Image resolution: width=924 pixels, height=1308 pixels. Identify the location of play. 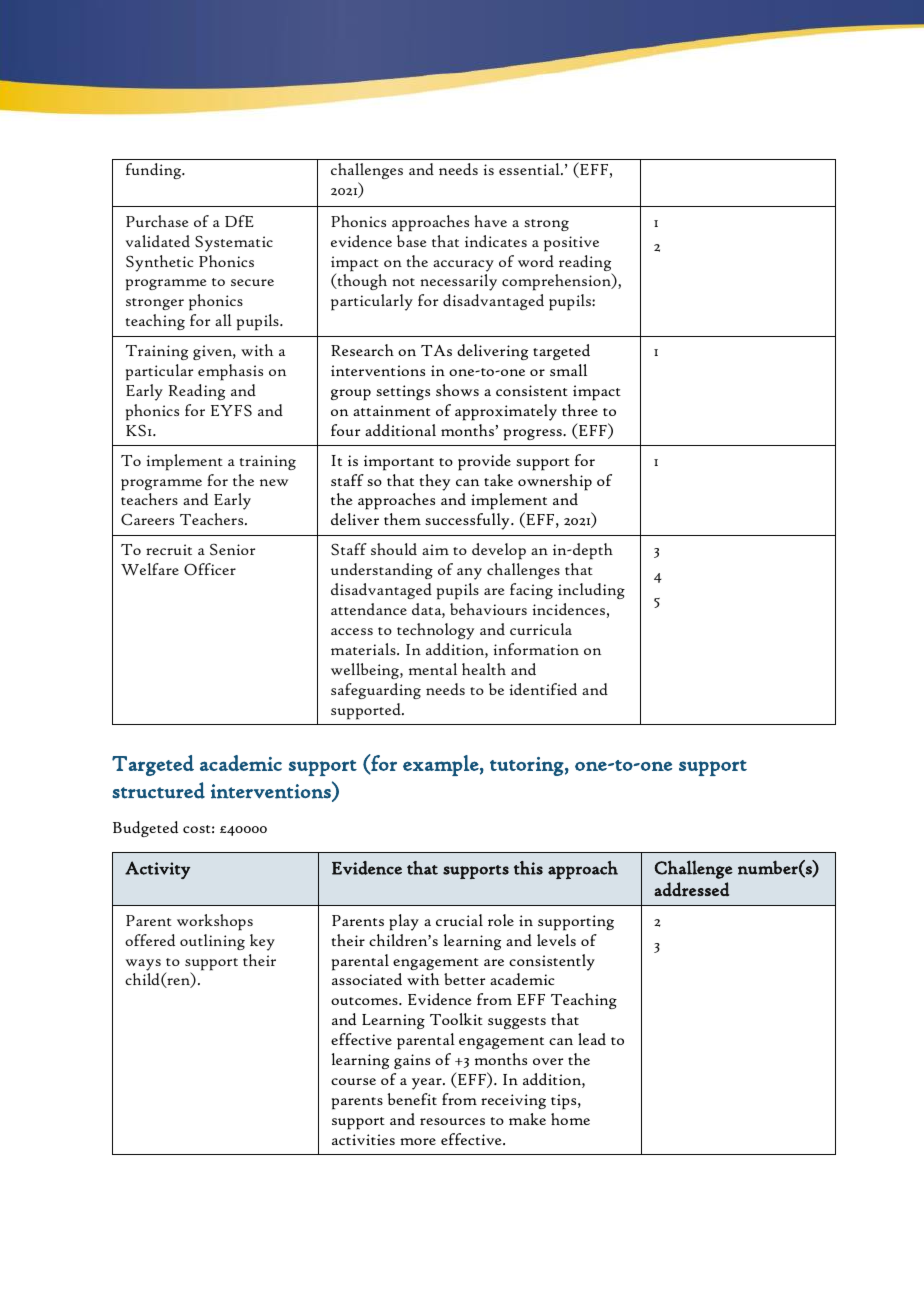
(404, 922).
